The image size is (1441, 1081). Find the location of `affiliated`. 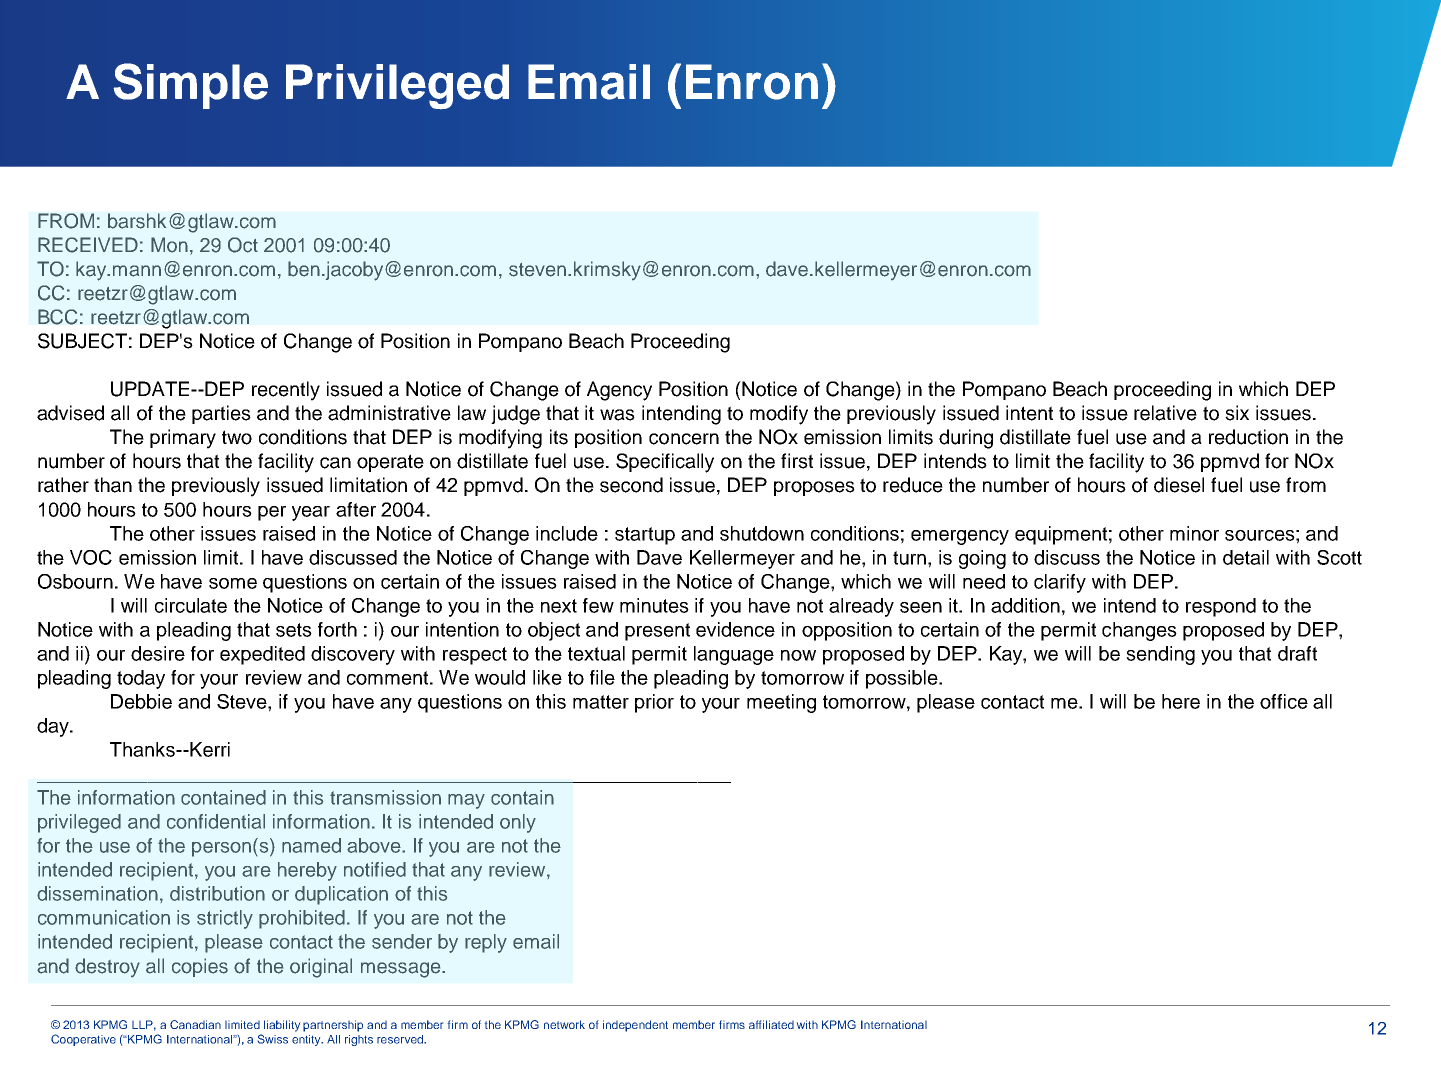

affiliated is located at coordinates (771, 1024).
